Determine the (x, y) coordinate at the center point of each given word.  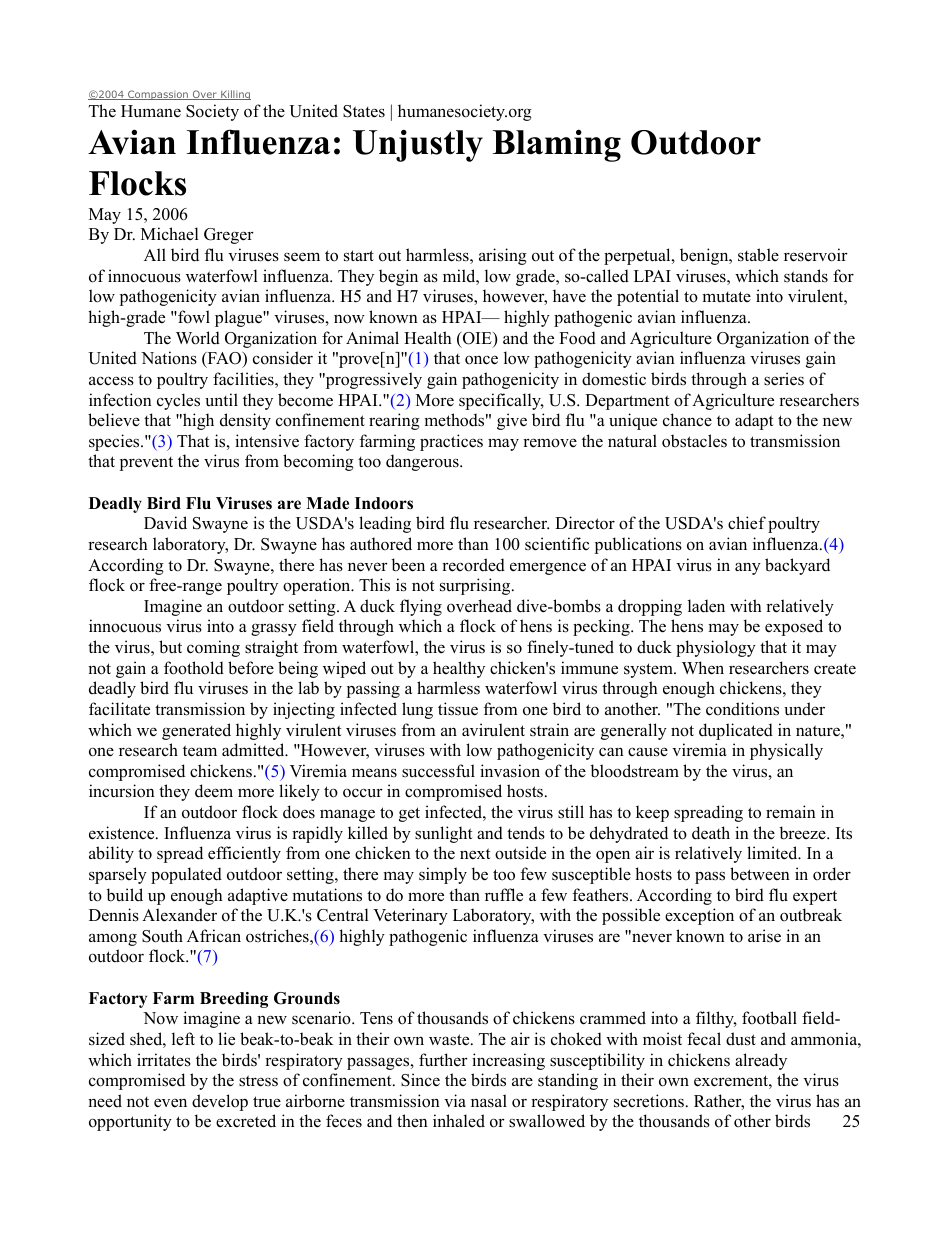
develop (220, 1102)
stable (758, 255)
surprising (476, 586)
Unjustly (418, 145)
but (170, 647)
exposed (794, 627)
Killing (235, 95)
